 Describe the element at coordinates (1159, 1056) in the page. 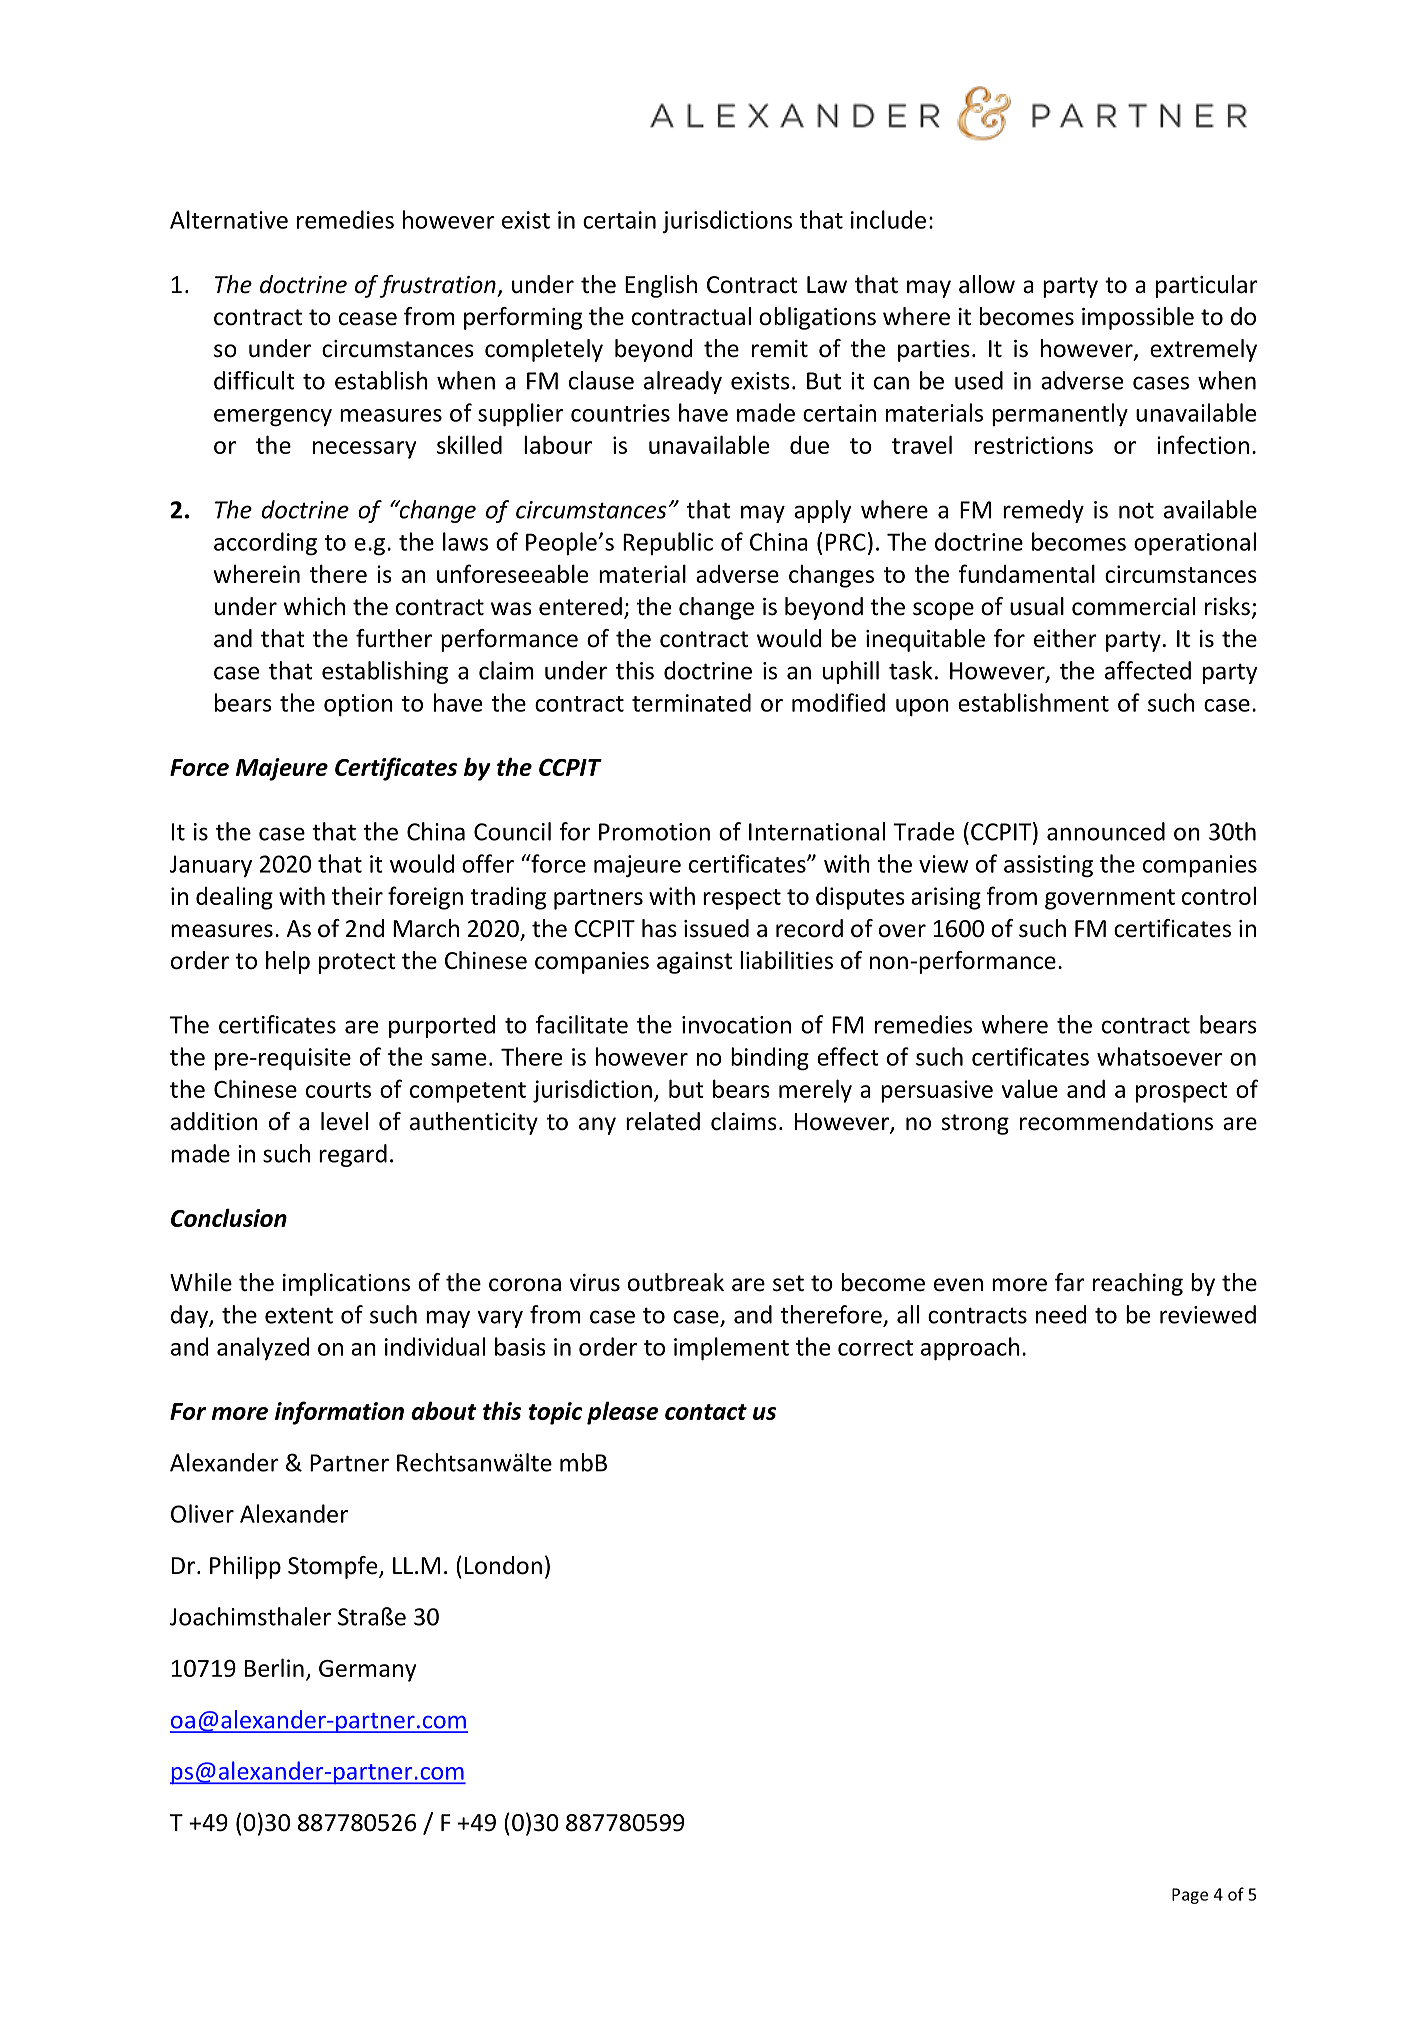

I see `whatsoever` at that location.
